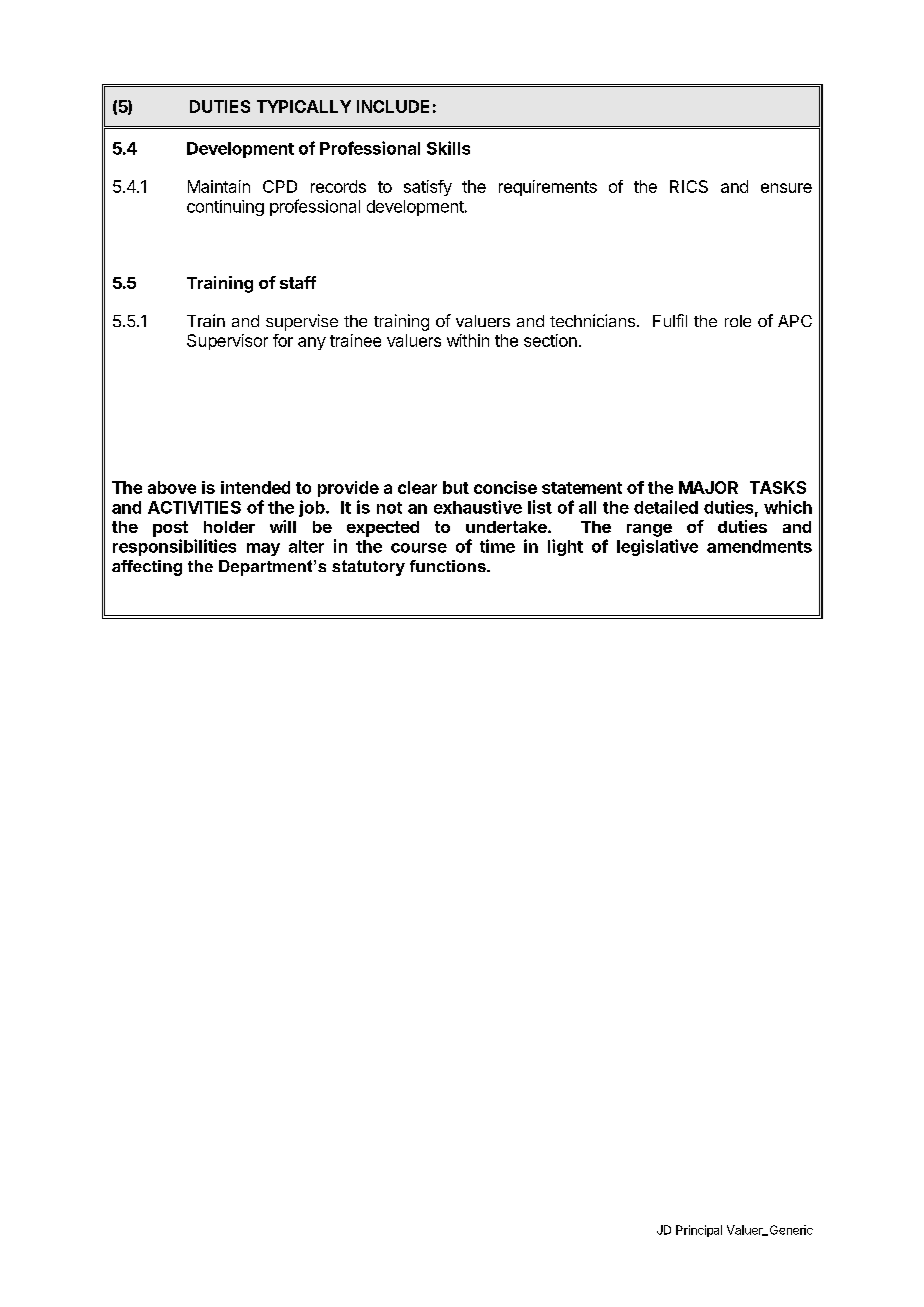  I want to click on Maintain, so click(219, 186).
